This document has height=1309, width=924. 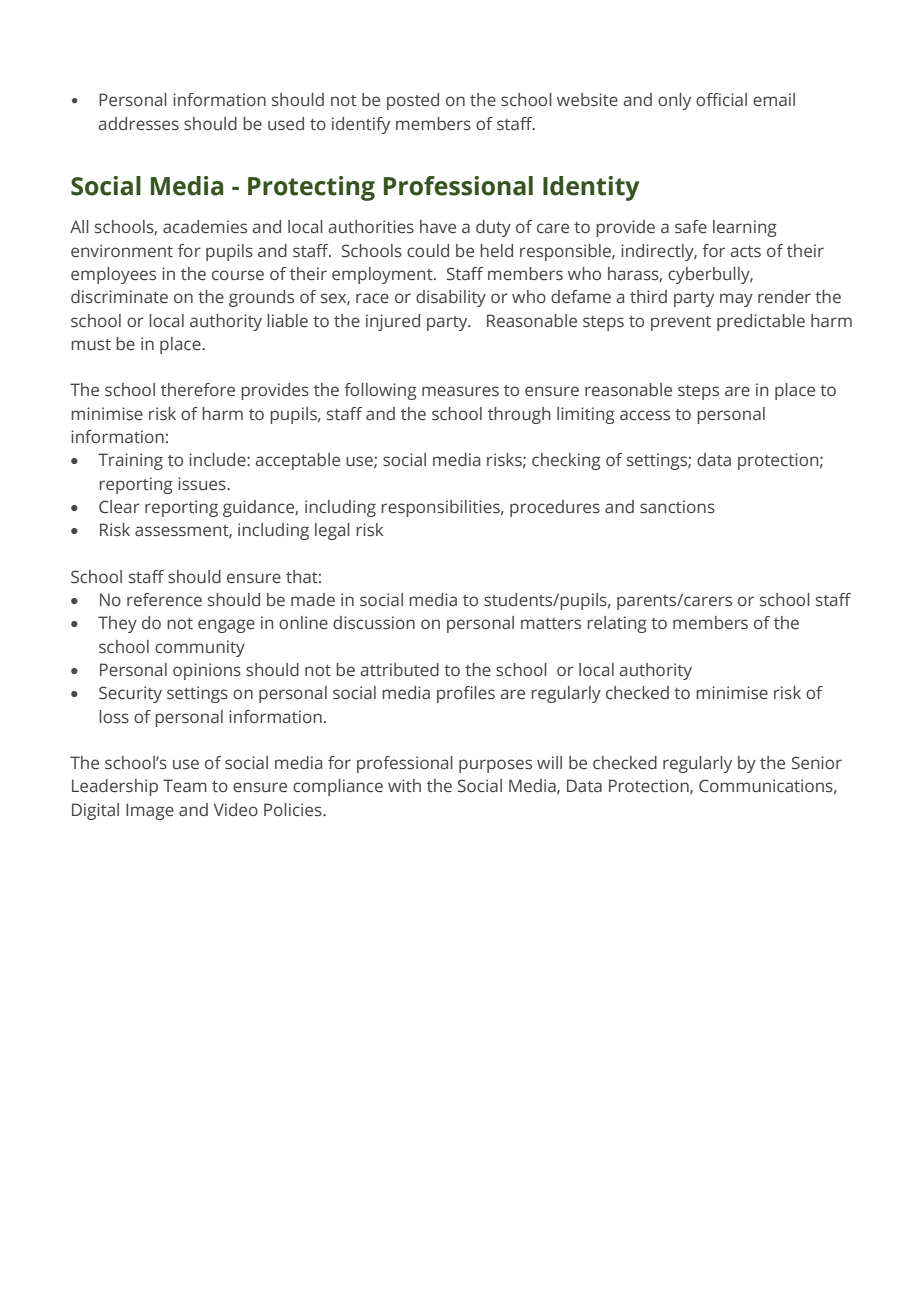 I want to click on Training, so click(x=130, y=461).
